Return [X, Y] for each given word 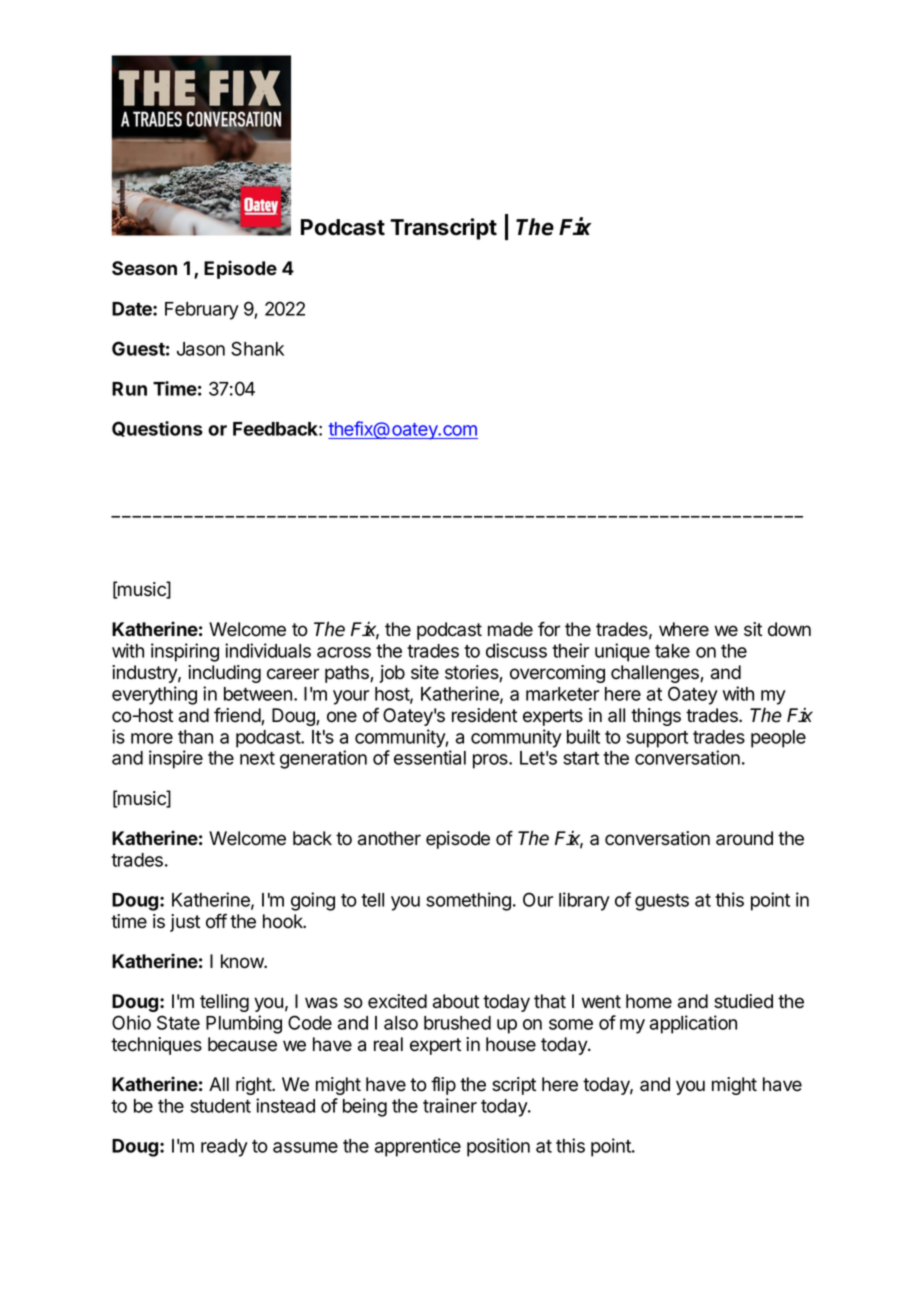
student [220, 1106]
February [202, 311]
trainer [450, 1105]
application [693, 1024]
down [789, 629]
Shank [257, 348]
